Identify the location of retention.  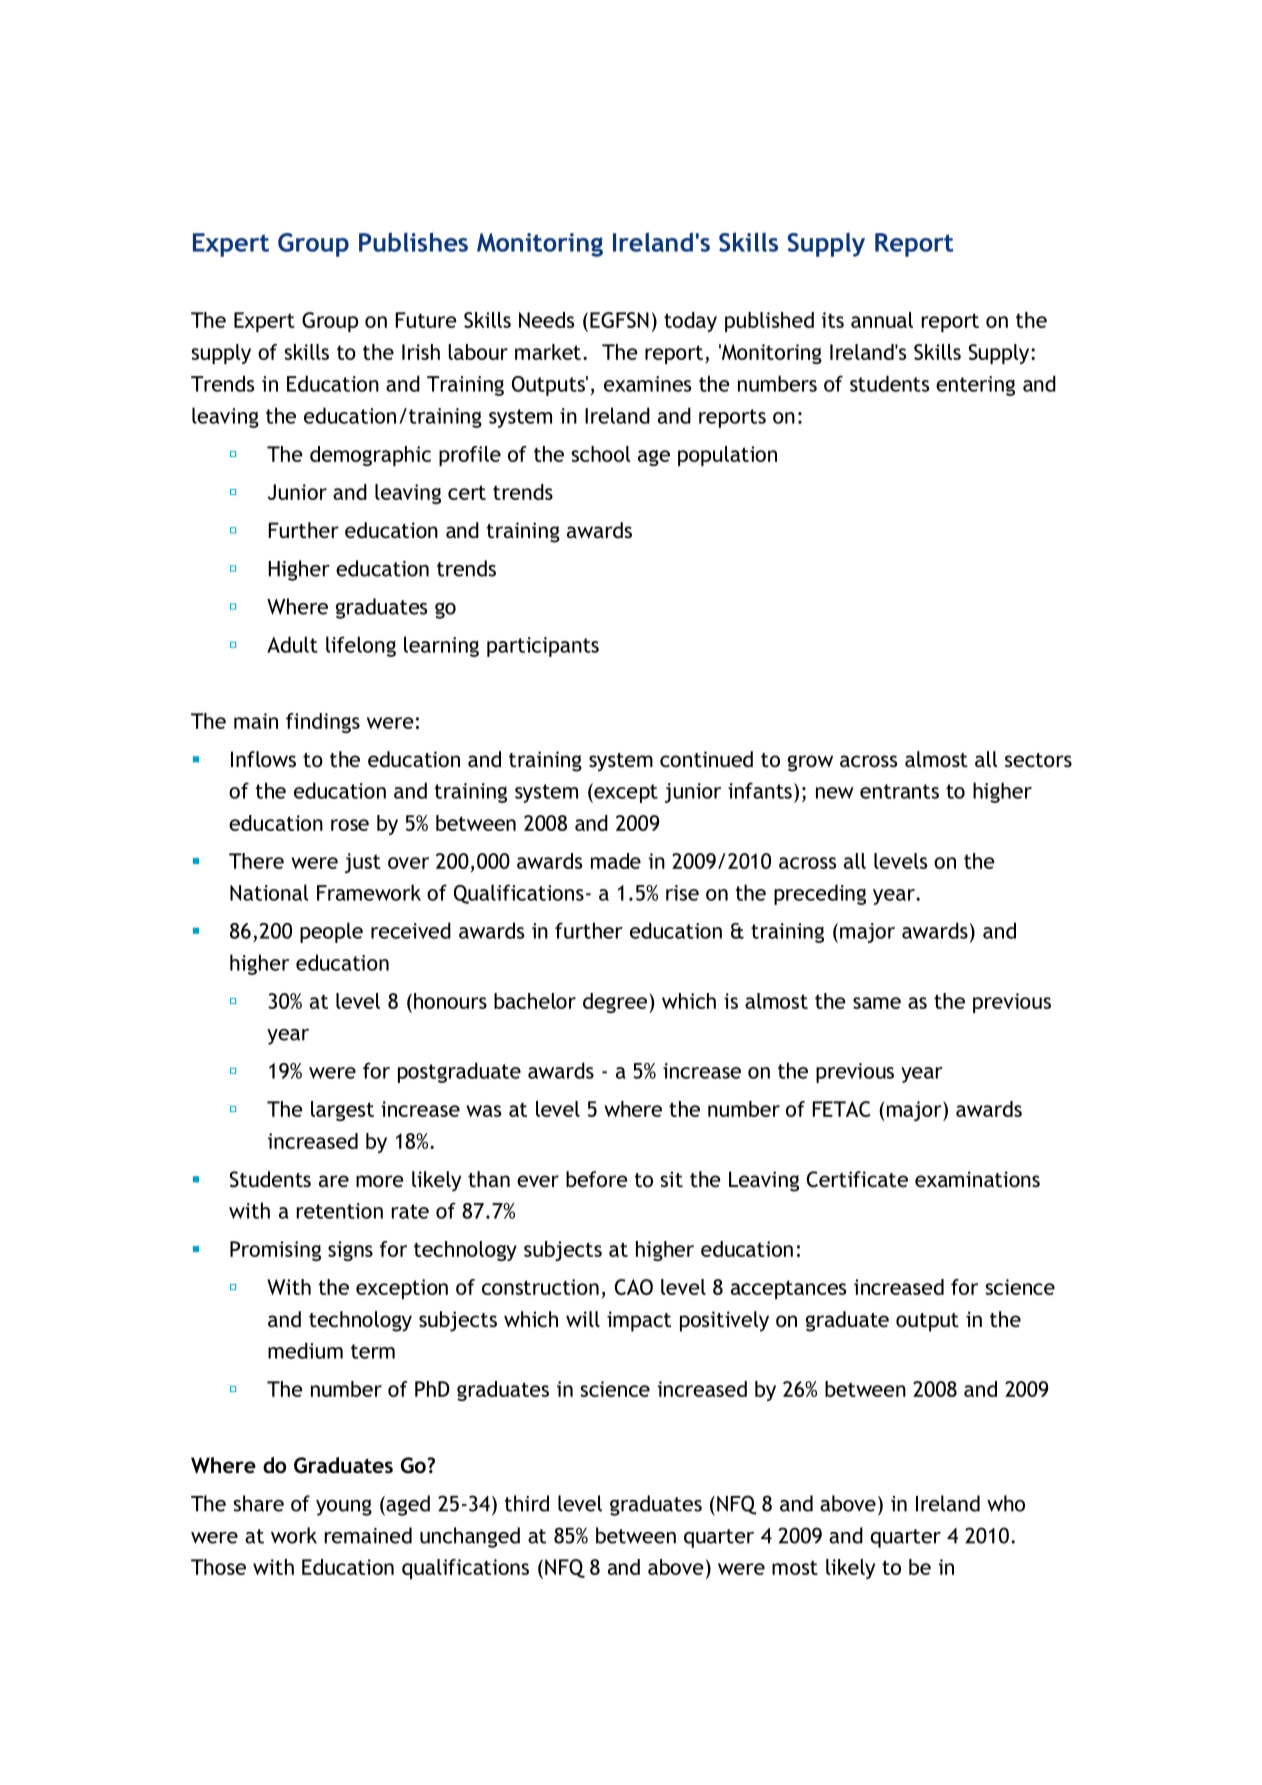
(340, 1211).
